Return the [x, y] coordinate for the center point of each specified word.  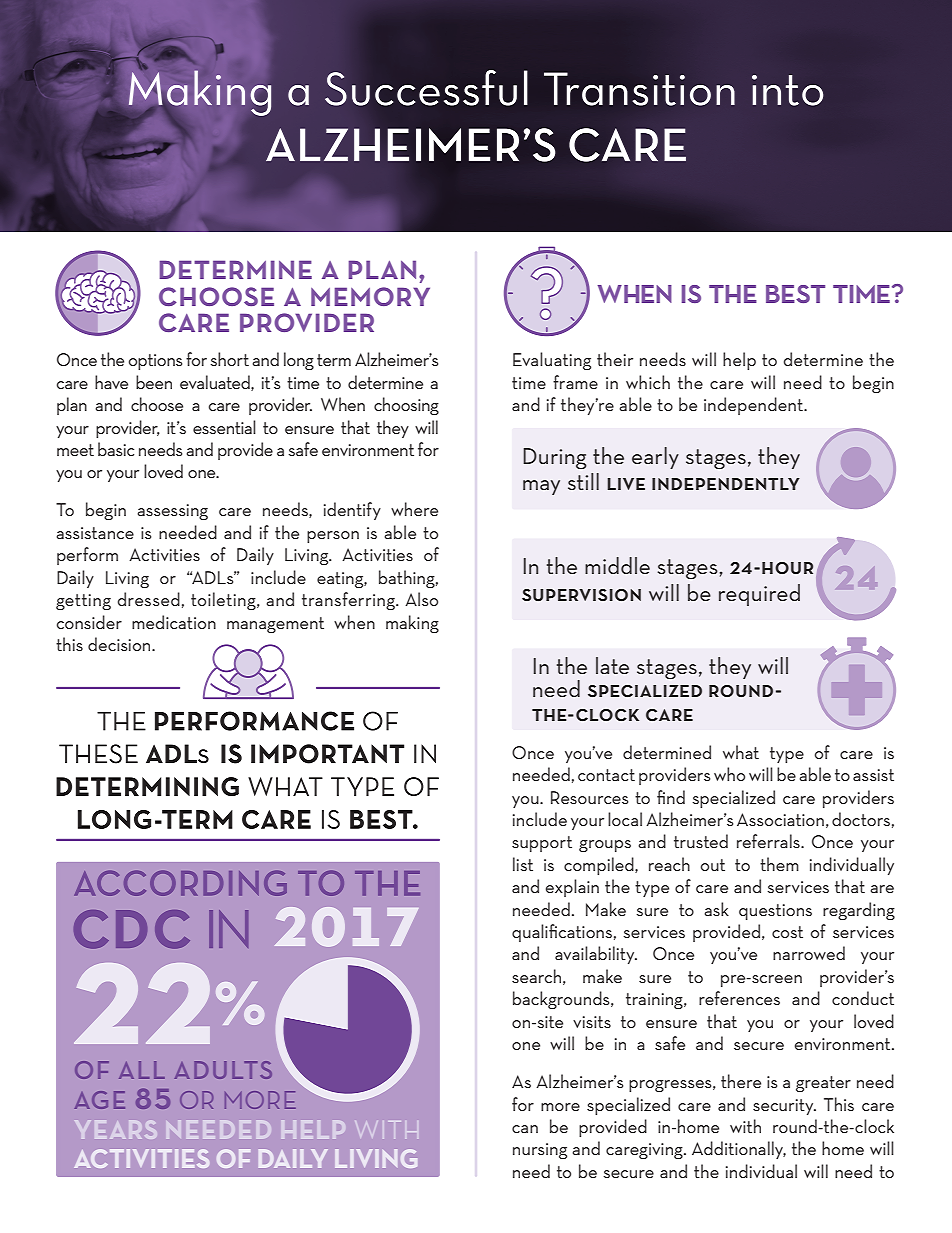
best [795, 294]
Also [421, 599]
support [542, 844]
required [759, 595]
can [525, 1129]
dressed [149, 599]
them [779, 864]
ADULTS [223, 1070]
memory [370, 296]
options [155, 362]
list [523, 864]
